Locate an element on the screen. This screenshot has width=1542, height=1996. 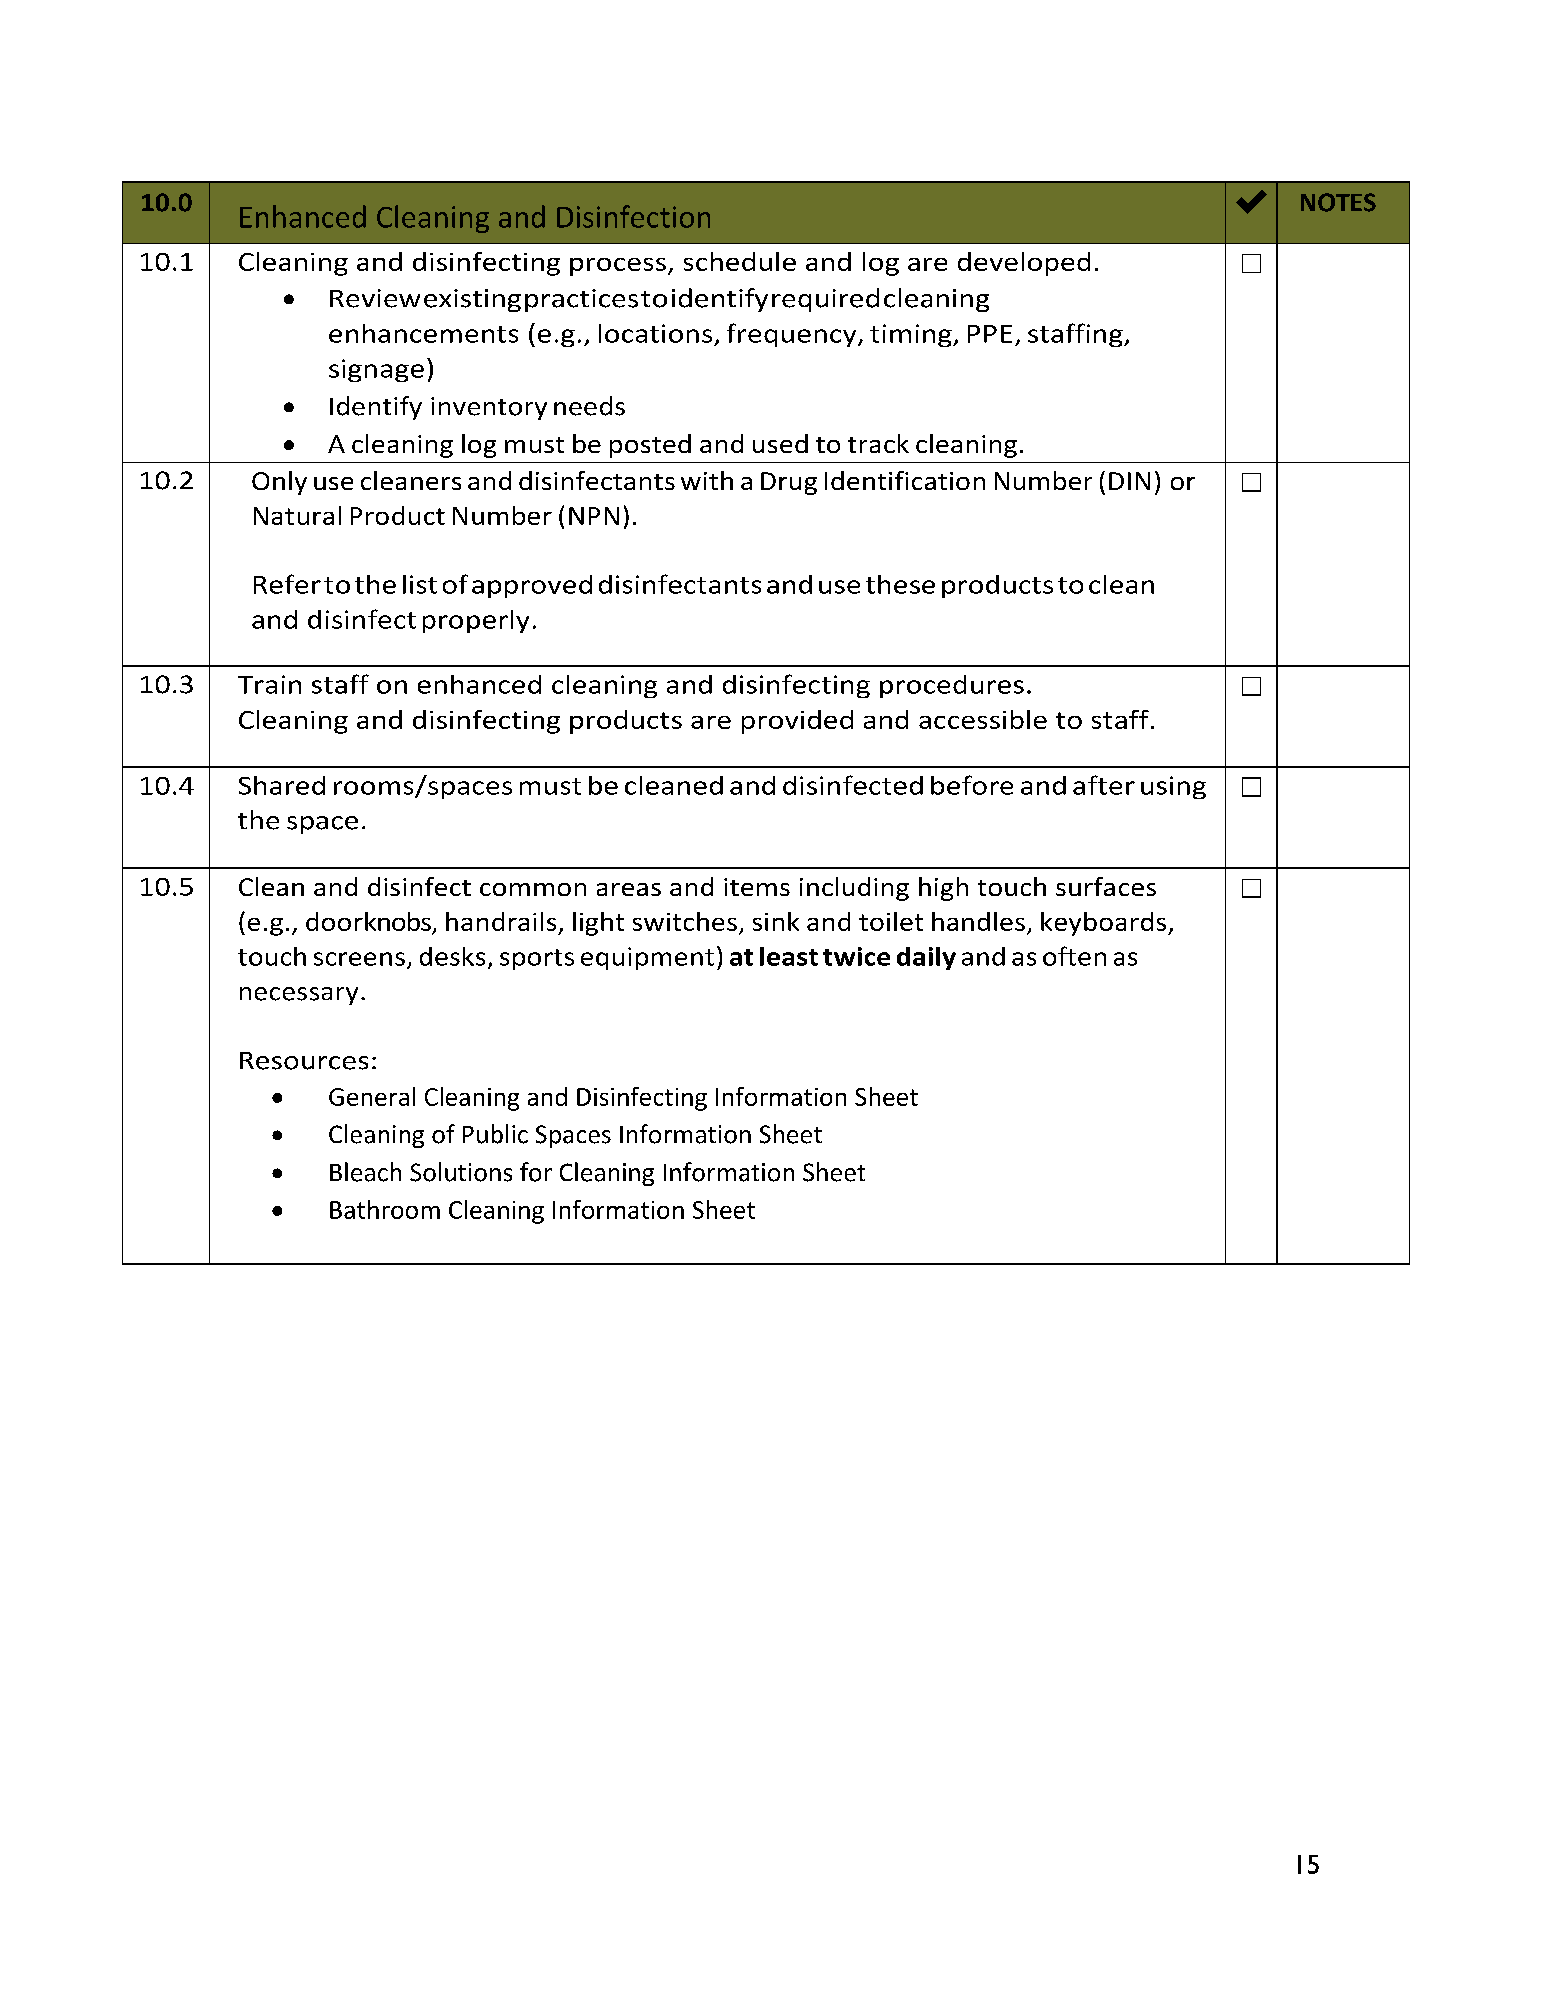
provided is located at coordinates (797, 722).
